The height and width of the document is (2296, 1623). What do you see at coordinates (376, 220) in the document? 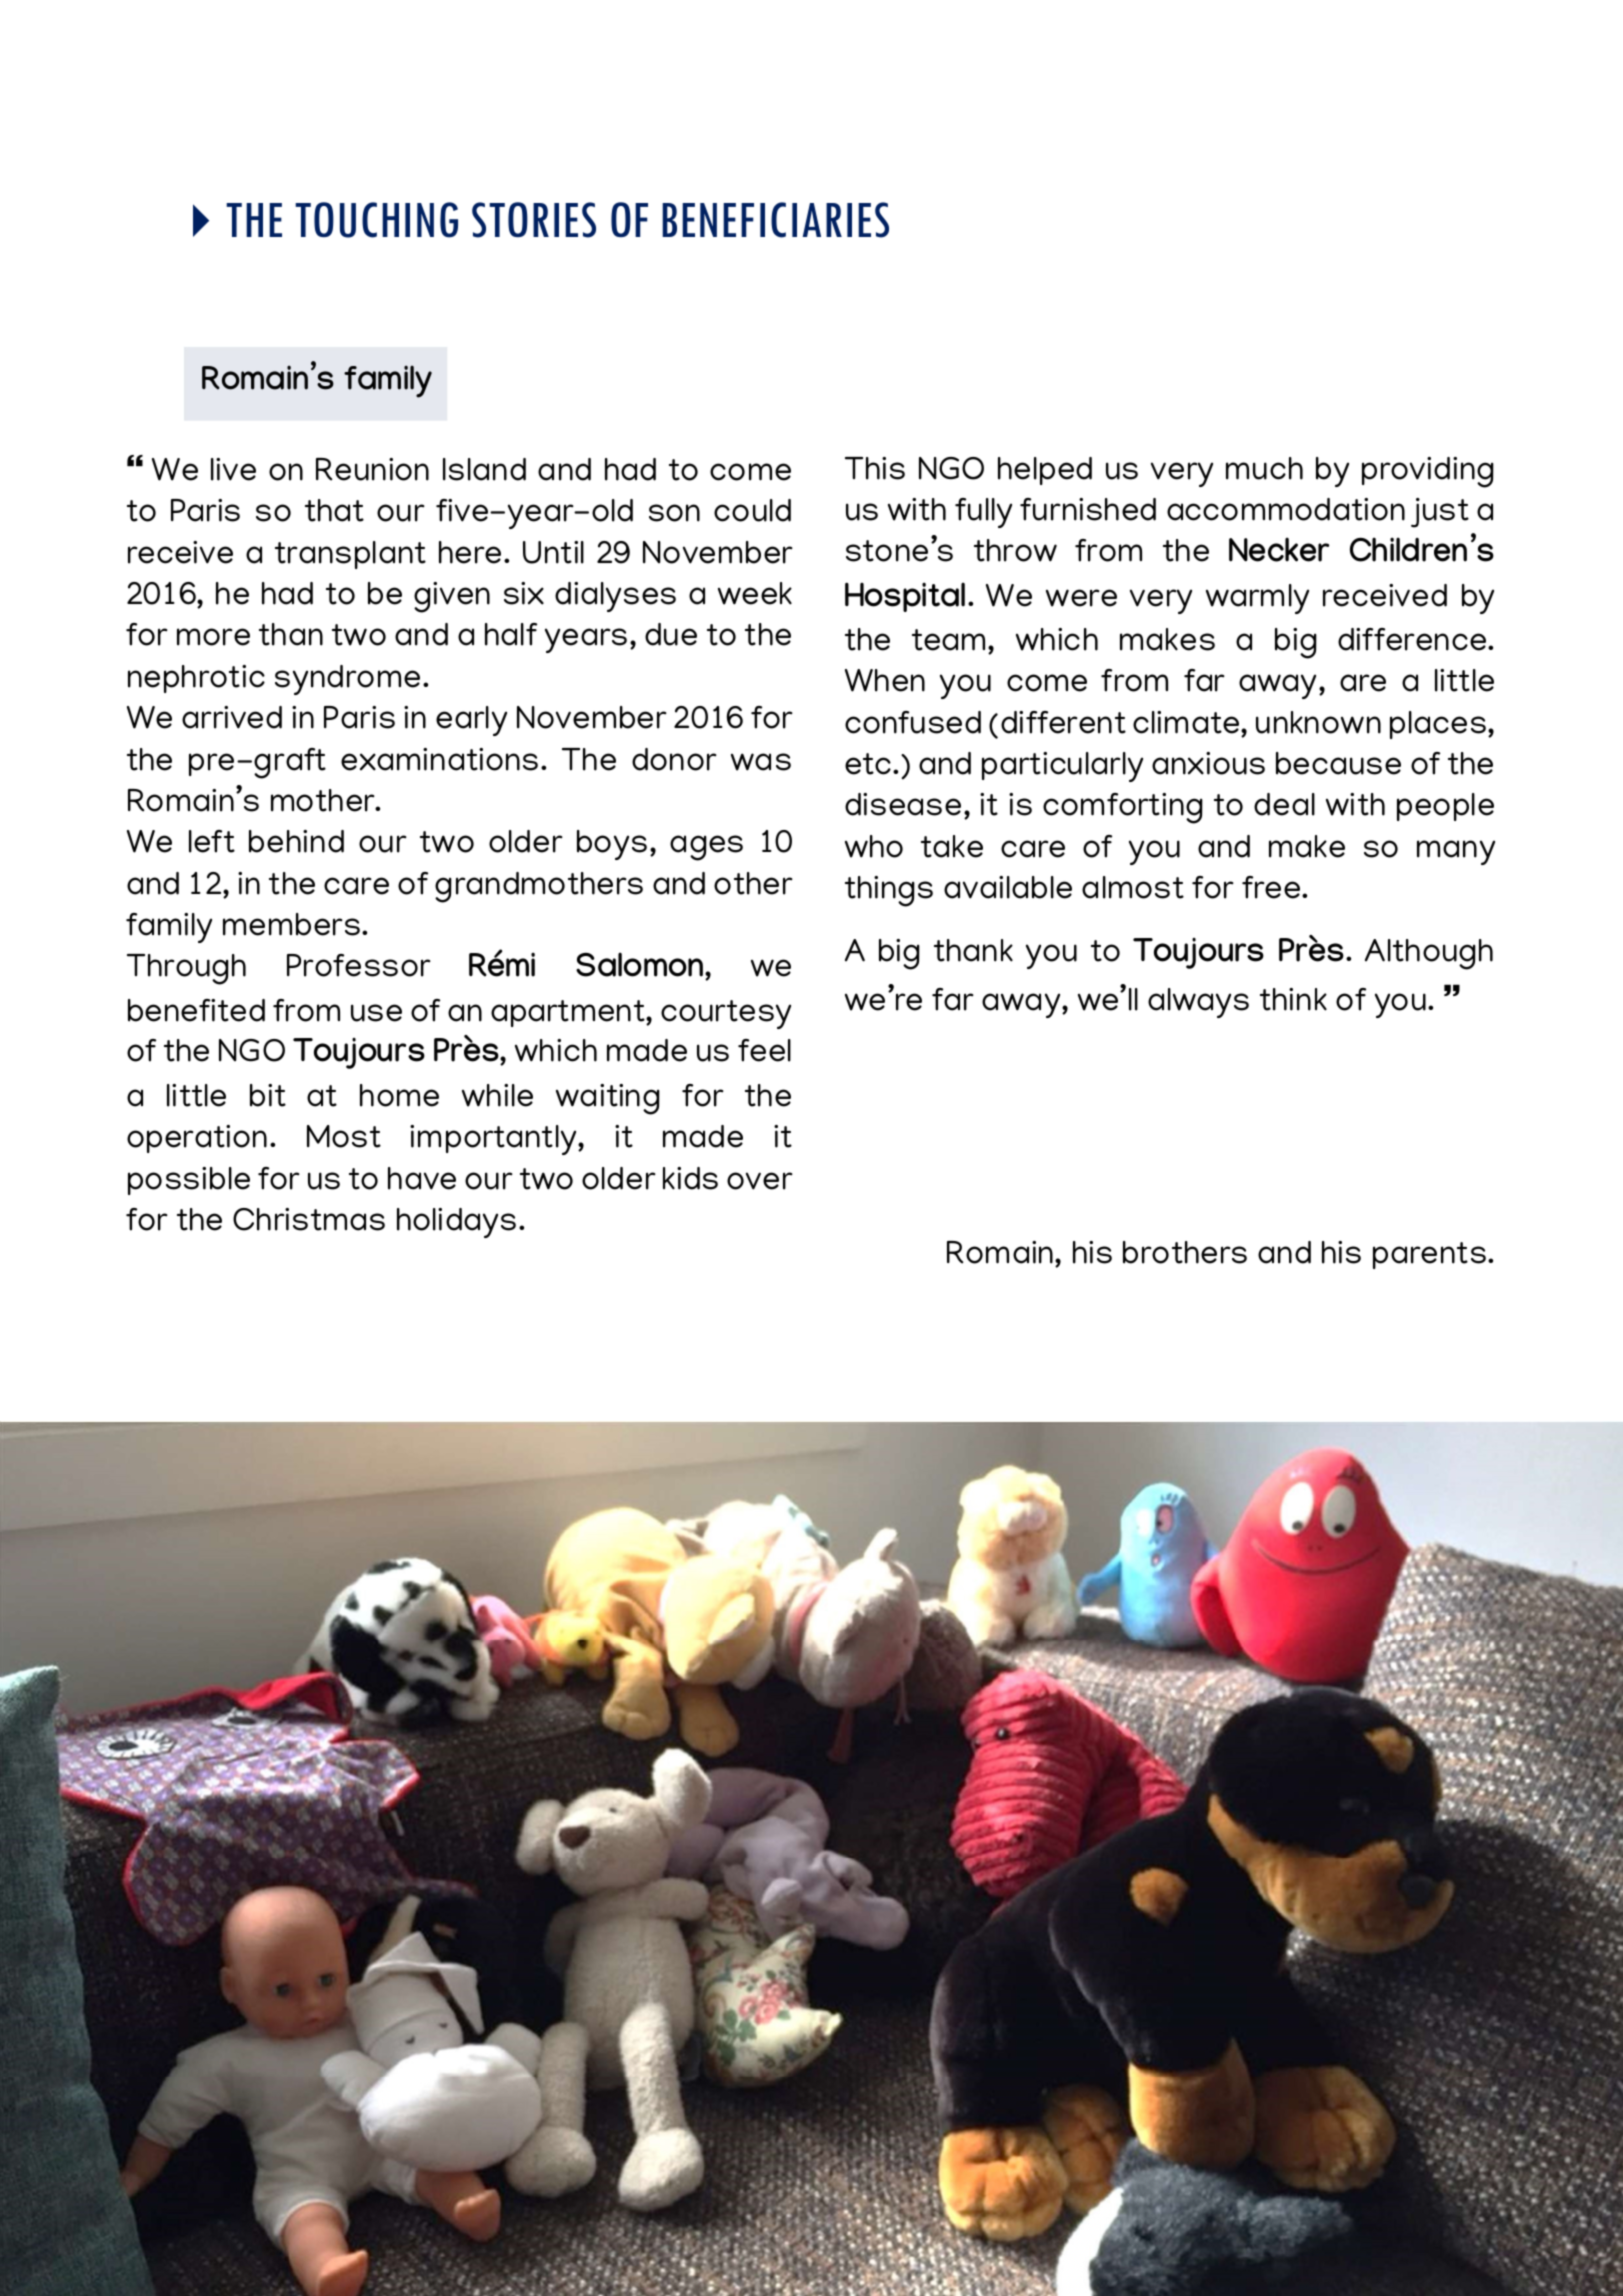
I see `TOUCHING` at bounding box center [376, 220].
